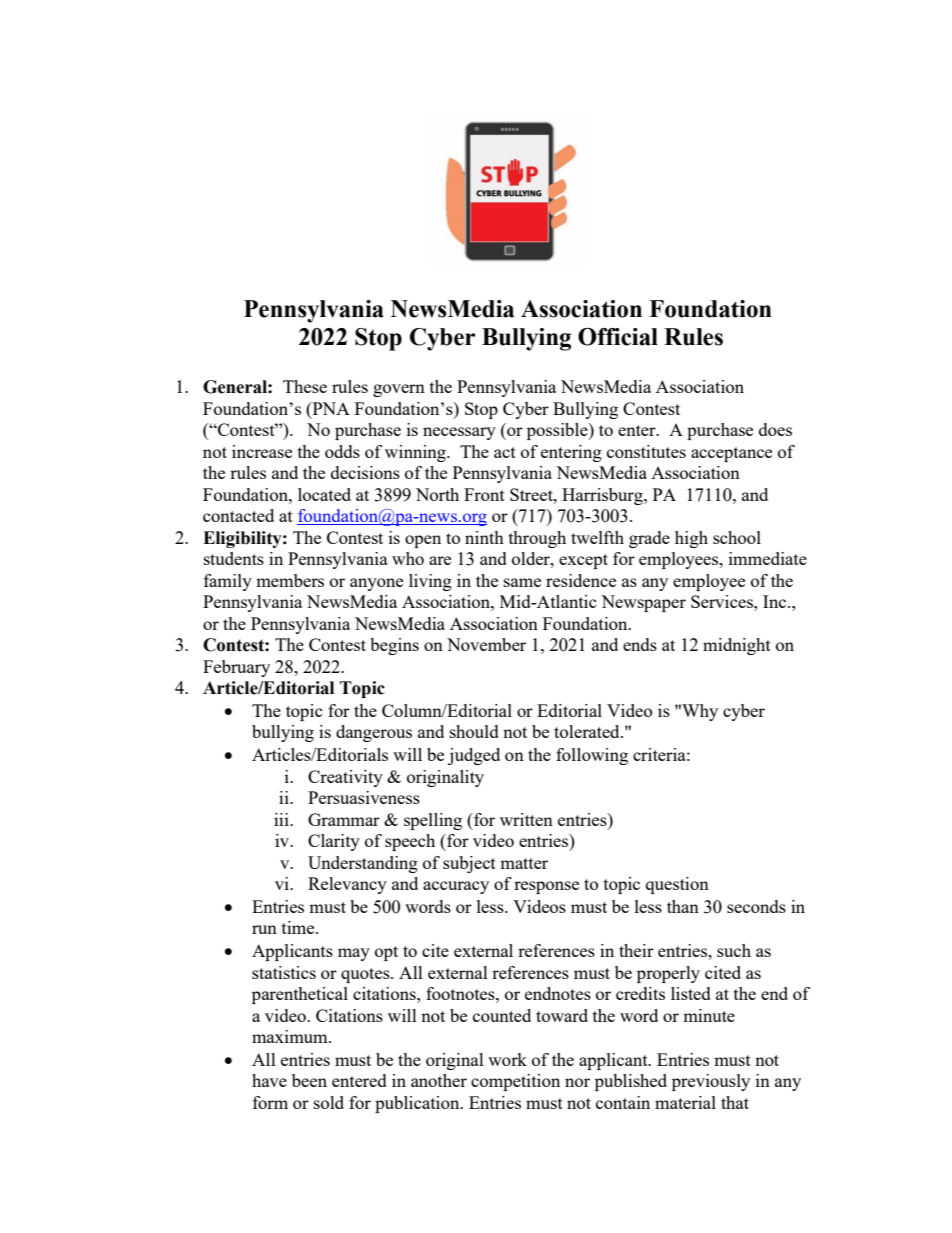  What do you see at coordinates (734, 950) in the screenshot?
I see `such` at bounding box center [734, 950].
